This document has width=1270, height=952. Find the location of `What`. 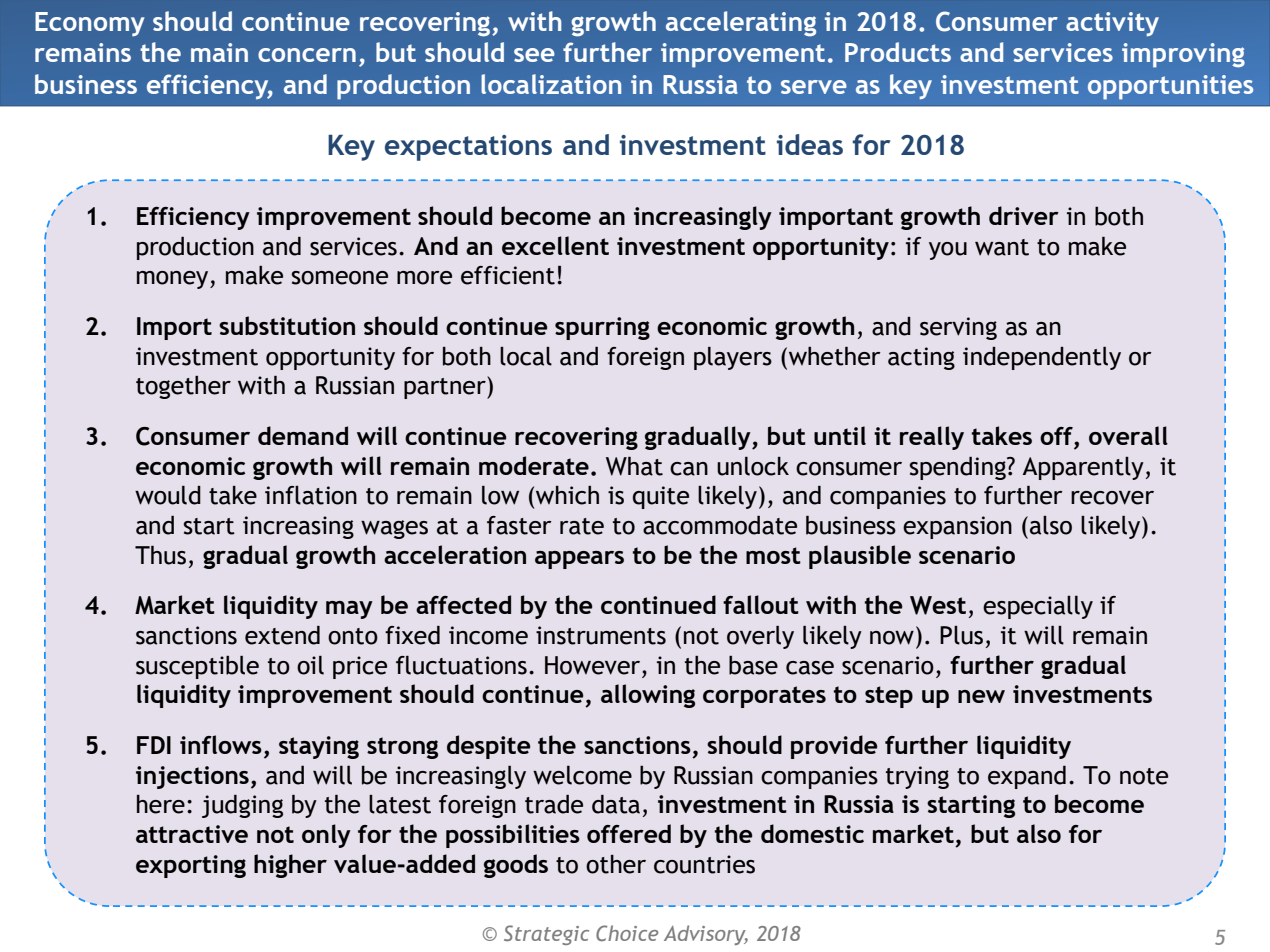

What is located at coordinates (634, 466).
